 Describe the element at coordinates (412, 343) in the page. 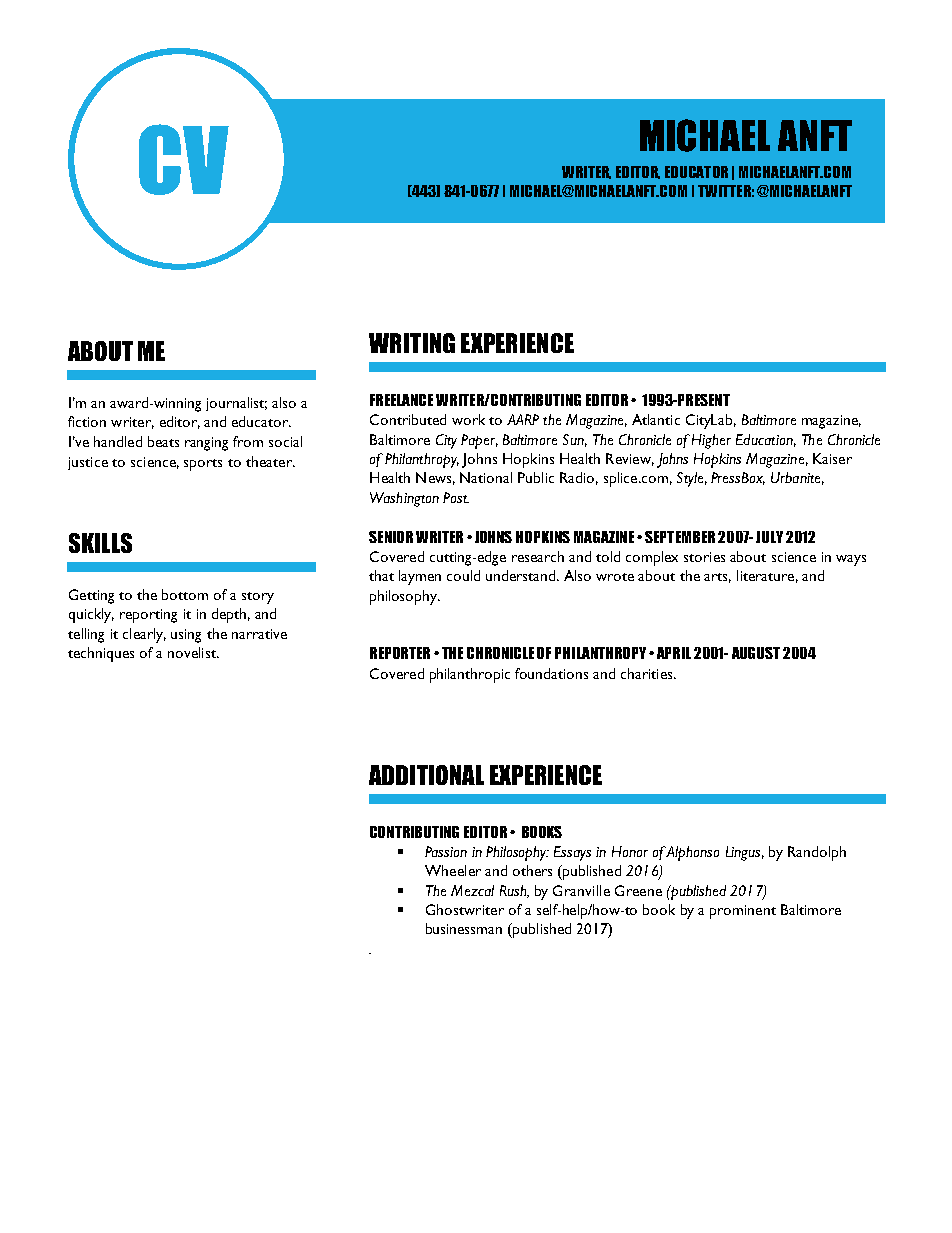

I see `WRITING` at that location.
